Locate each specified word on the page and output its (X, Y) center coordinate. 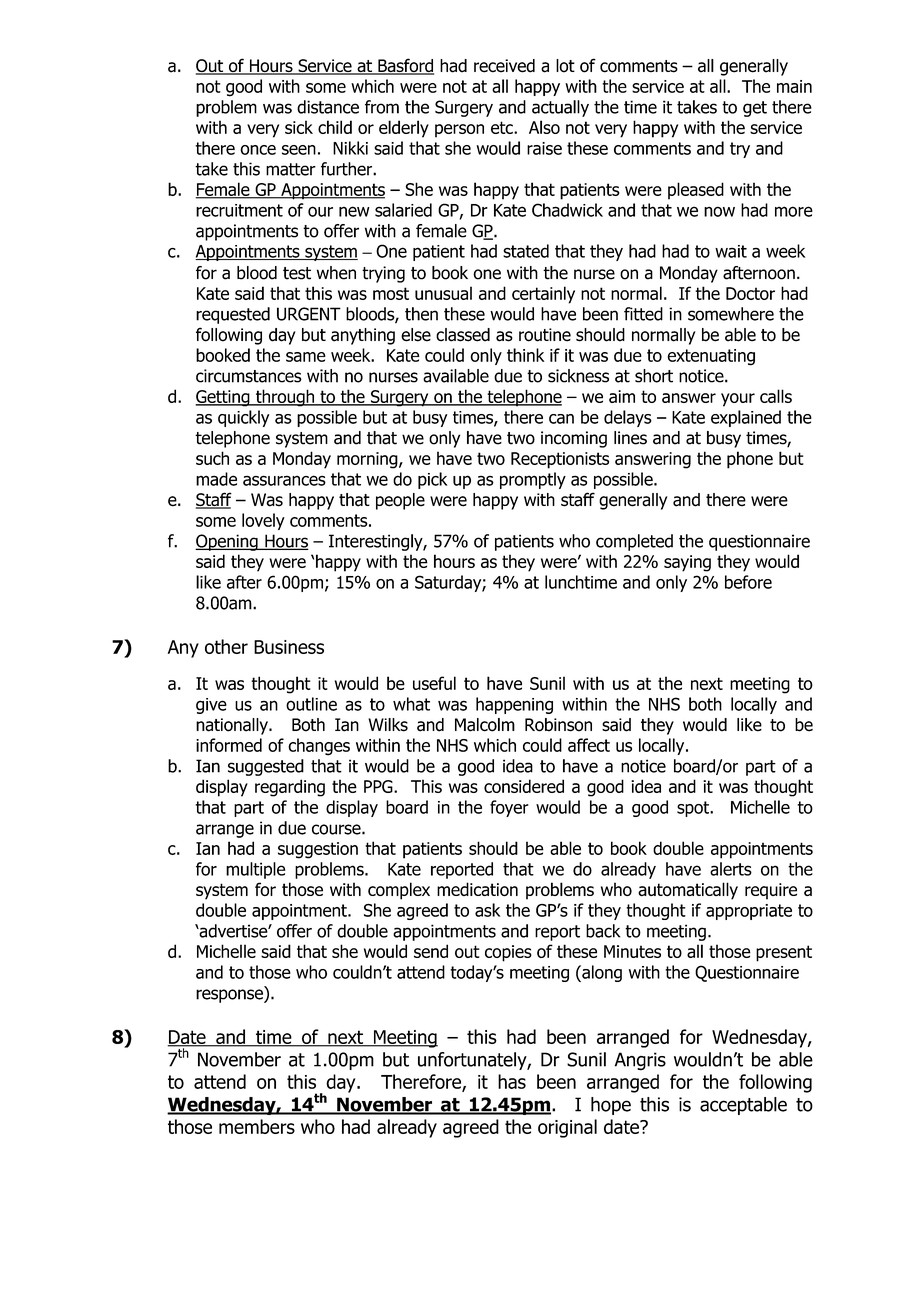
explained (746, 418)
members (257, 1126)
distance (328, 107)
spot (694, 809)
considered (524, 786)
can (561, 419)
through (285, 398)
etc (503, 127)
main (794, 86)
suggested (266, 767)
